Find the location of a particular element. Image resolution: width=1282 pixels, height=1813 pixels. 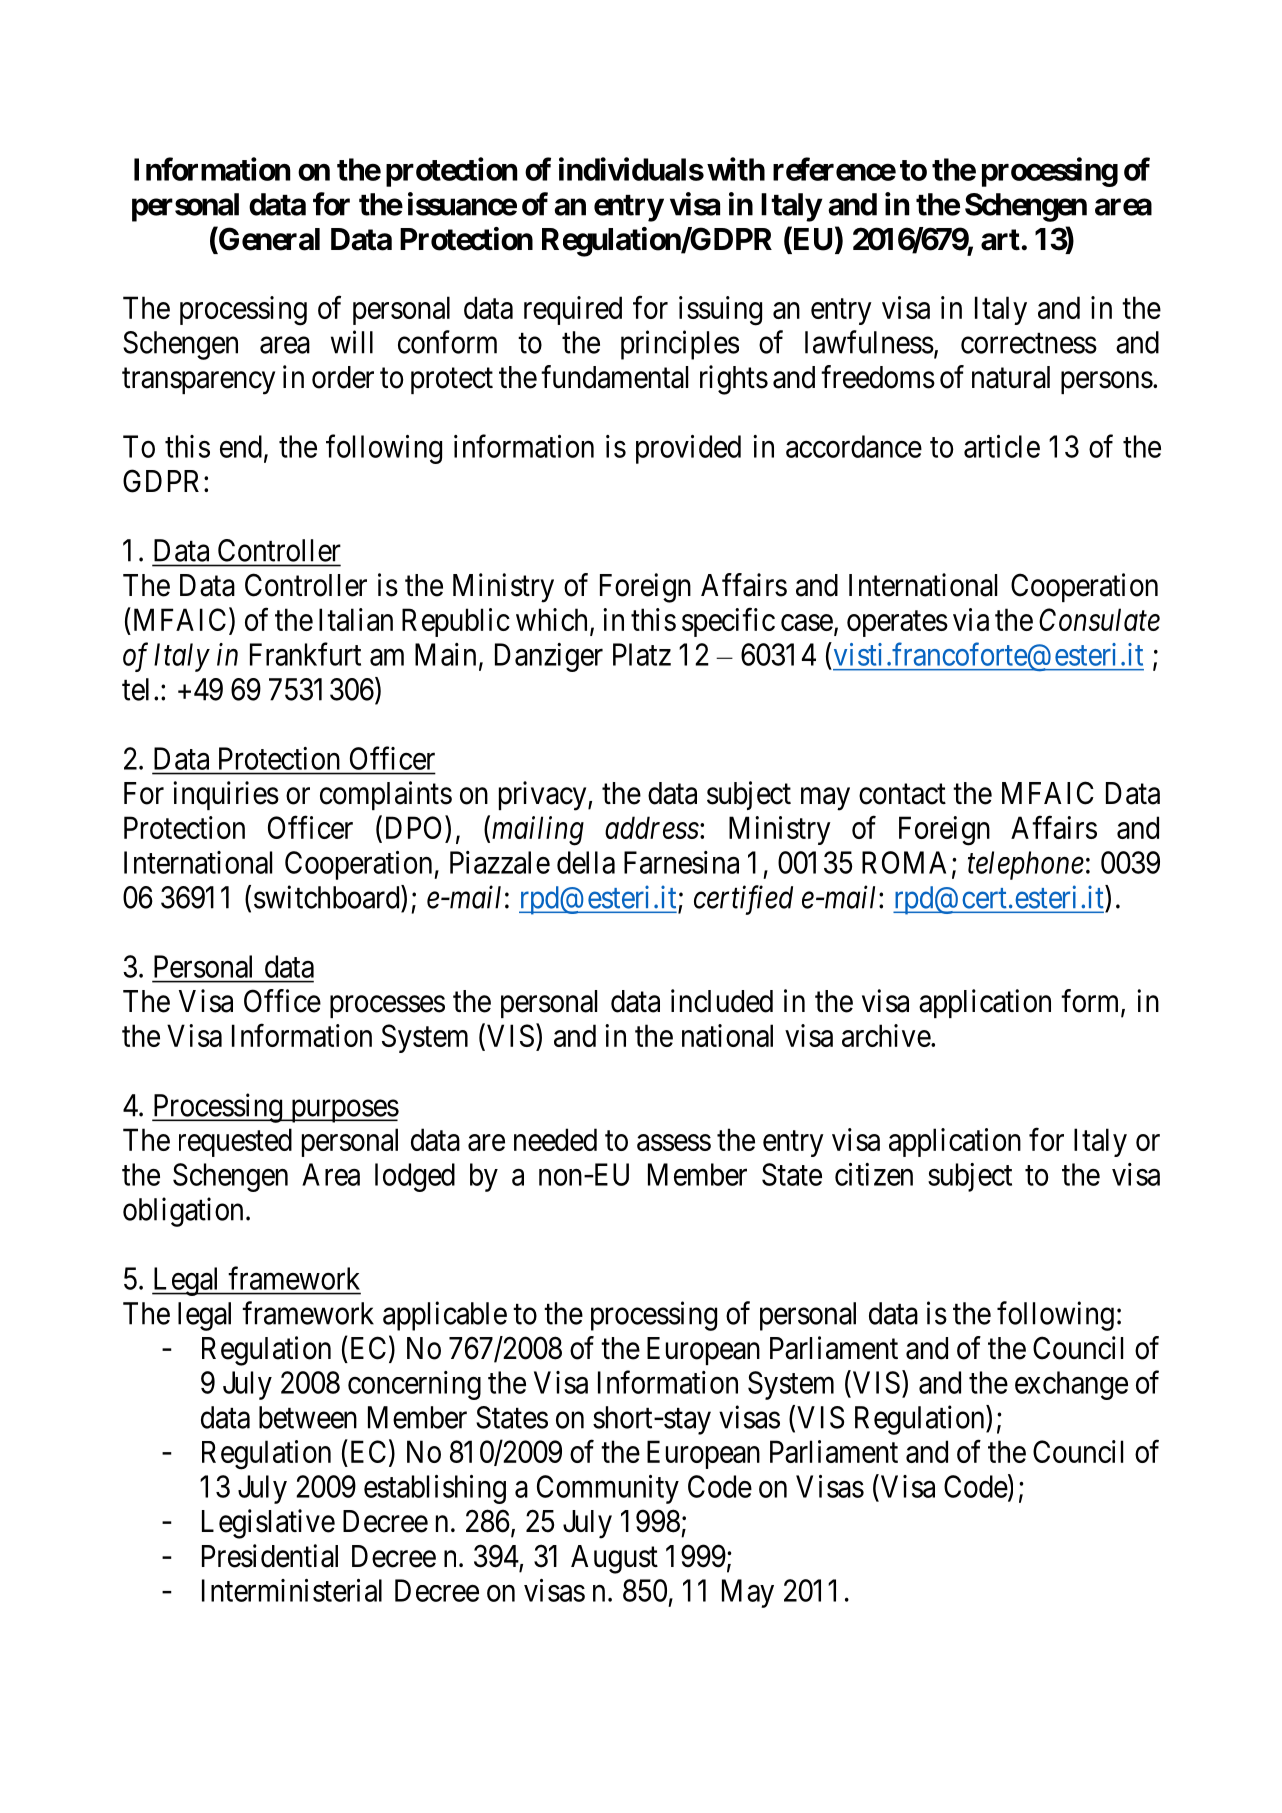

via is located at coordinates (971, 619).
